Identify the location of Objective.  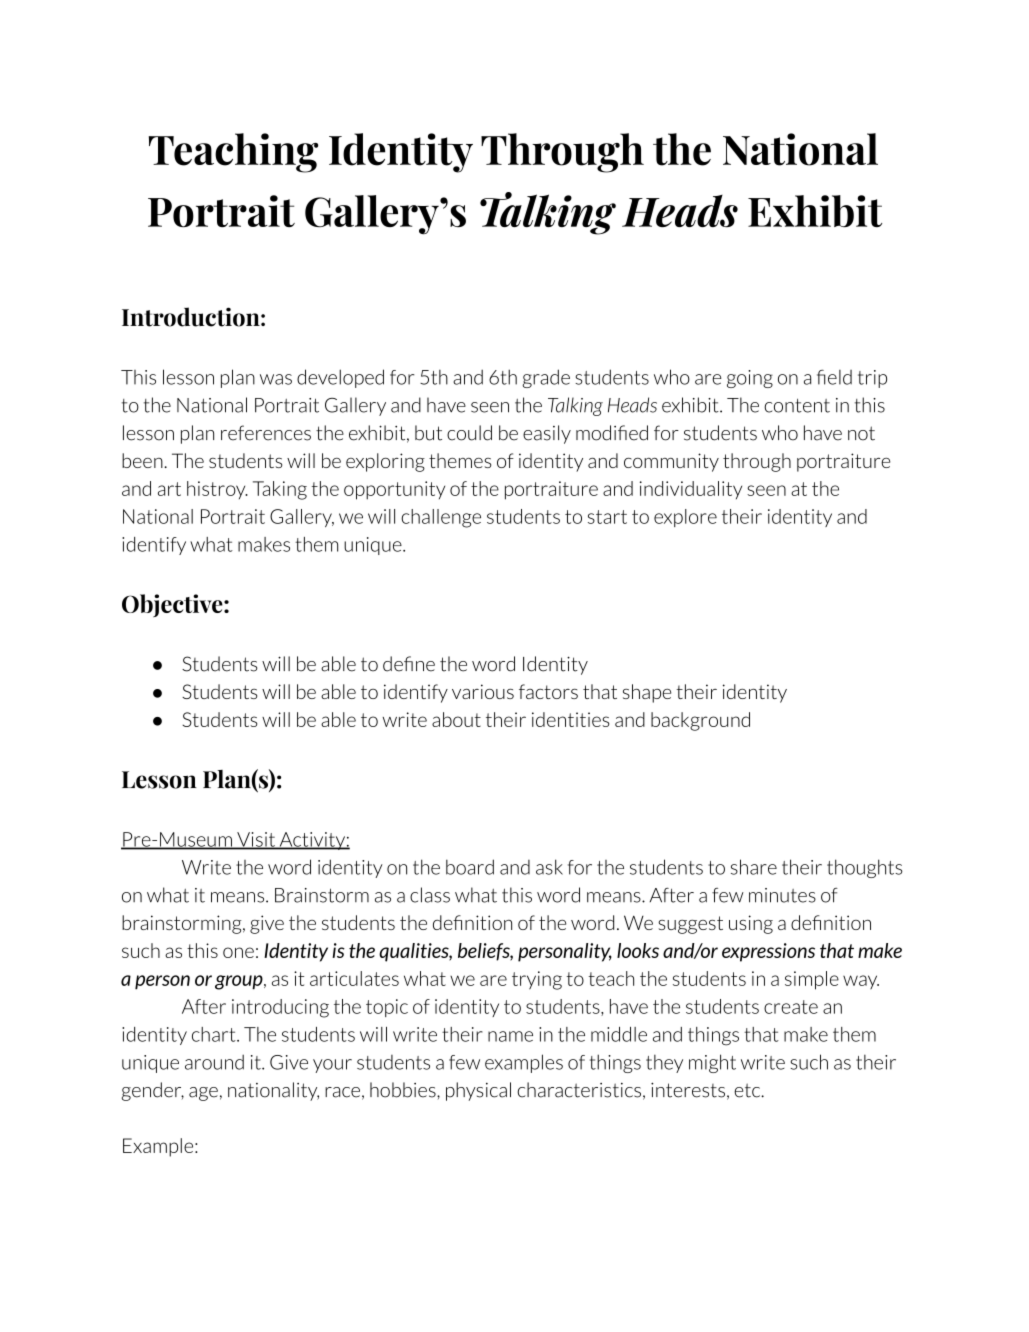
(173, 605).
